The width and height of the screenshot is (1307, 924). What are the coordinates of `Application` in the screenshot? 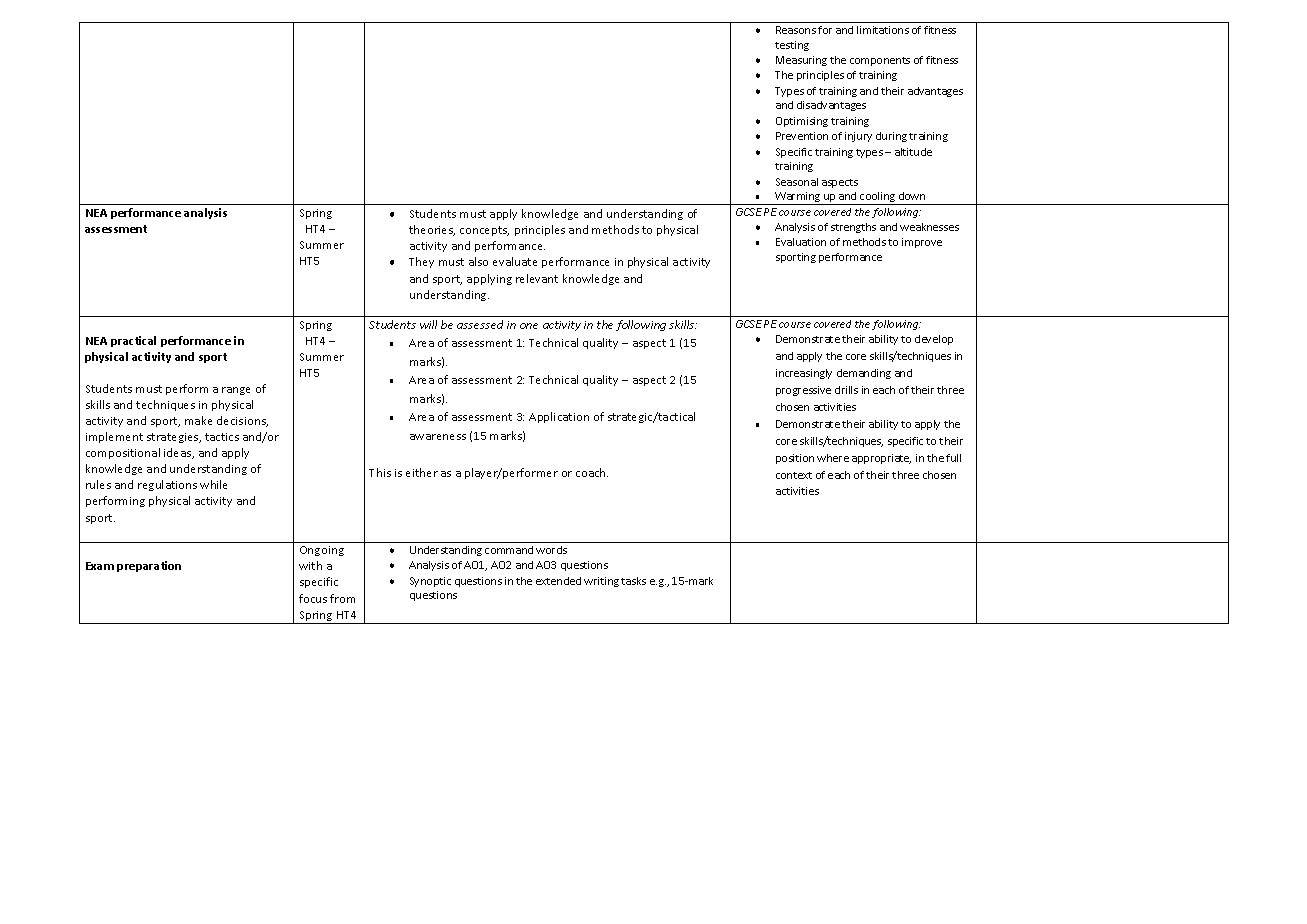 It's located at (559, 417).
